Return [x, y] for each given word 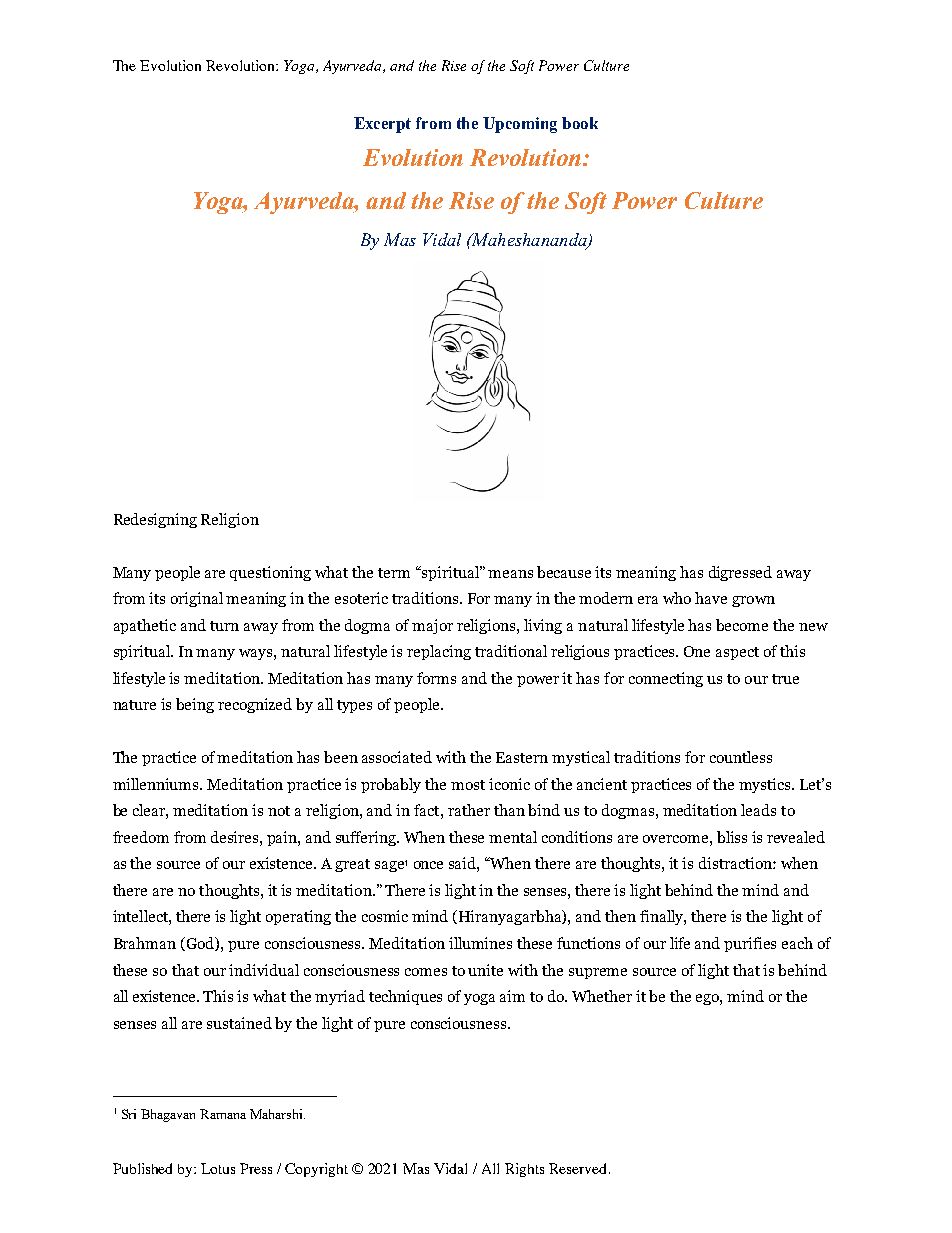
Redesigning [155, 520]
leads [758, 810]
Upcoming [520, 125]
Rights [524, 1170]
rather [469, 810]
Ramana [223, 1114]
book [580, 123]
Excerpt [382, 125]
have [711, 598]
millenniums [157, 784]
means [510, 574]
